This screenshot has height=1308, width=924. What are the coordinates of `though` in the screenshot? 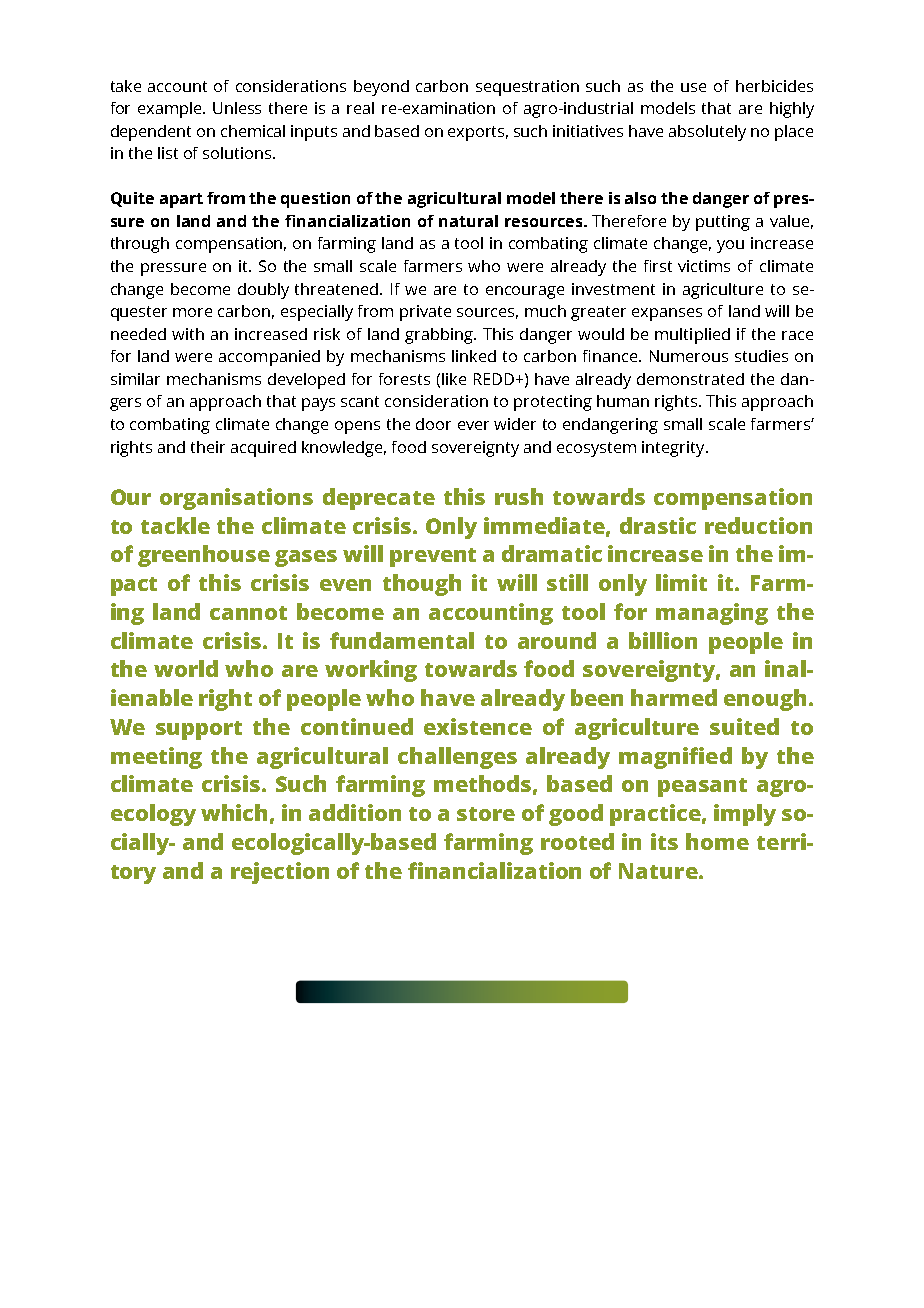 It's located at (422, 585).
